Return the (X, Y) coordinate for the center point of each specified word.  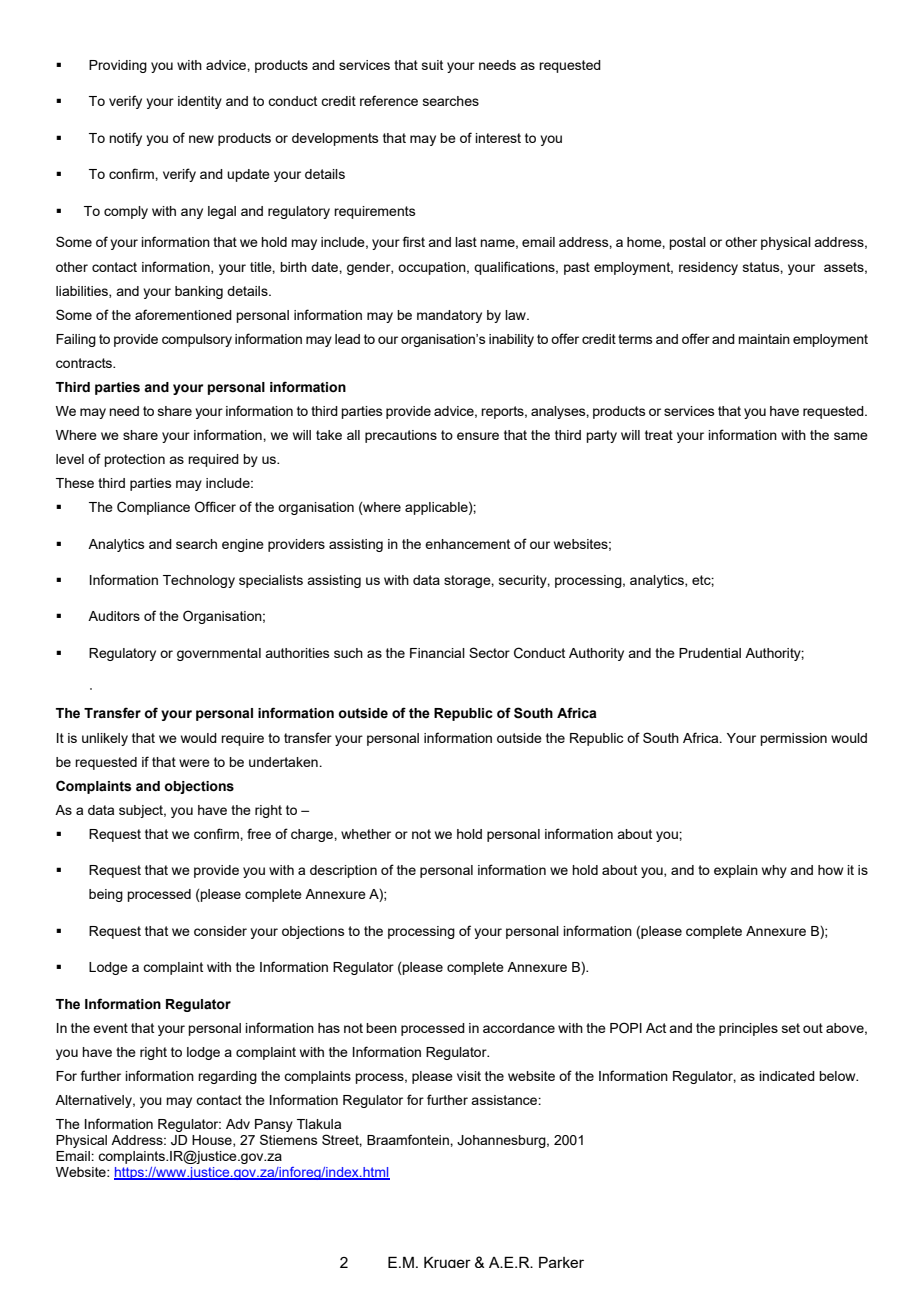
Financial (437, 653)
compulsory (197, 340)
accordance (519, 1028)
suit (432, 65)
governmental (219, 654)
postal (687, 243)
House (213, 1141)
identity (200, 102)
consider (220, 931)
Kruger (447, 1262)
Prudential (710, 653)
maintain (764, 339)
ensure (478, 436)
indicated (787, 1076)
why (774, 871)
